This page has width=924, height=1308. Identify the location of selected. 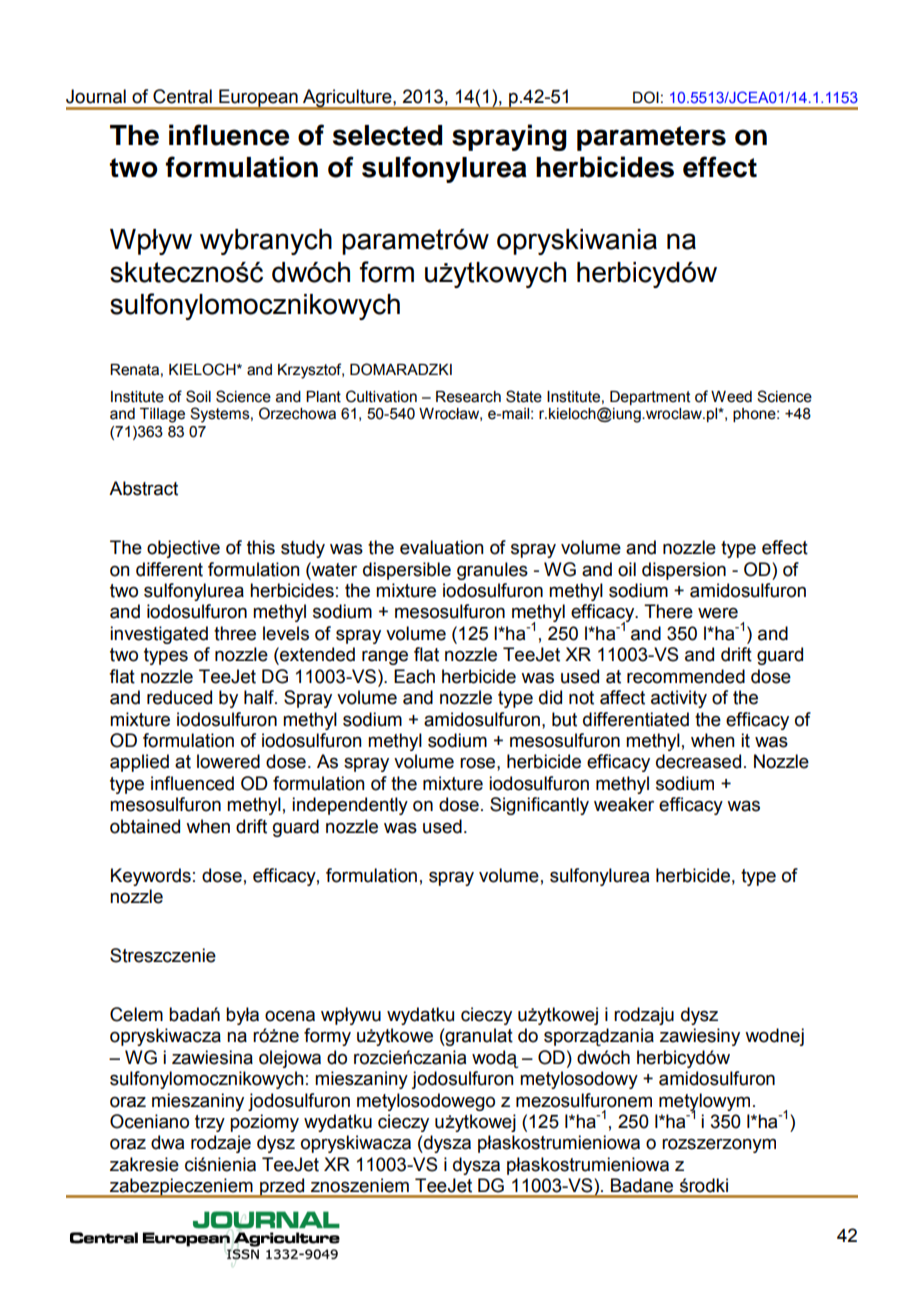
(387, 135).
